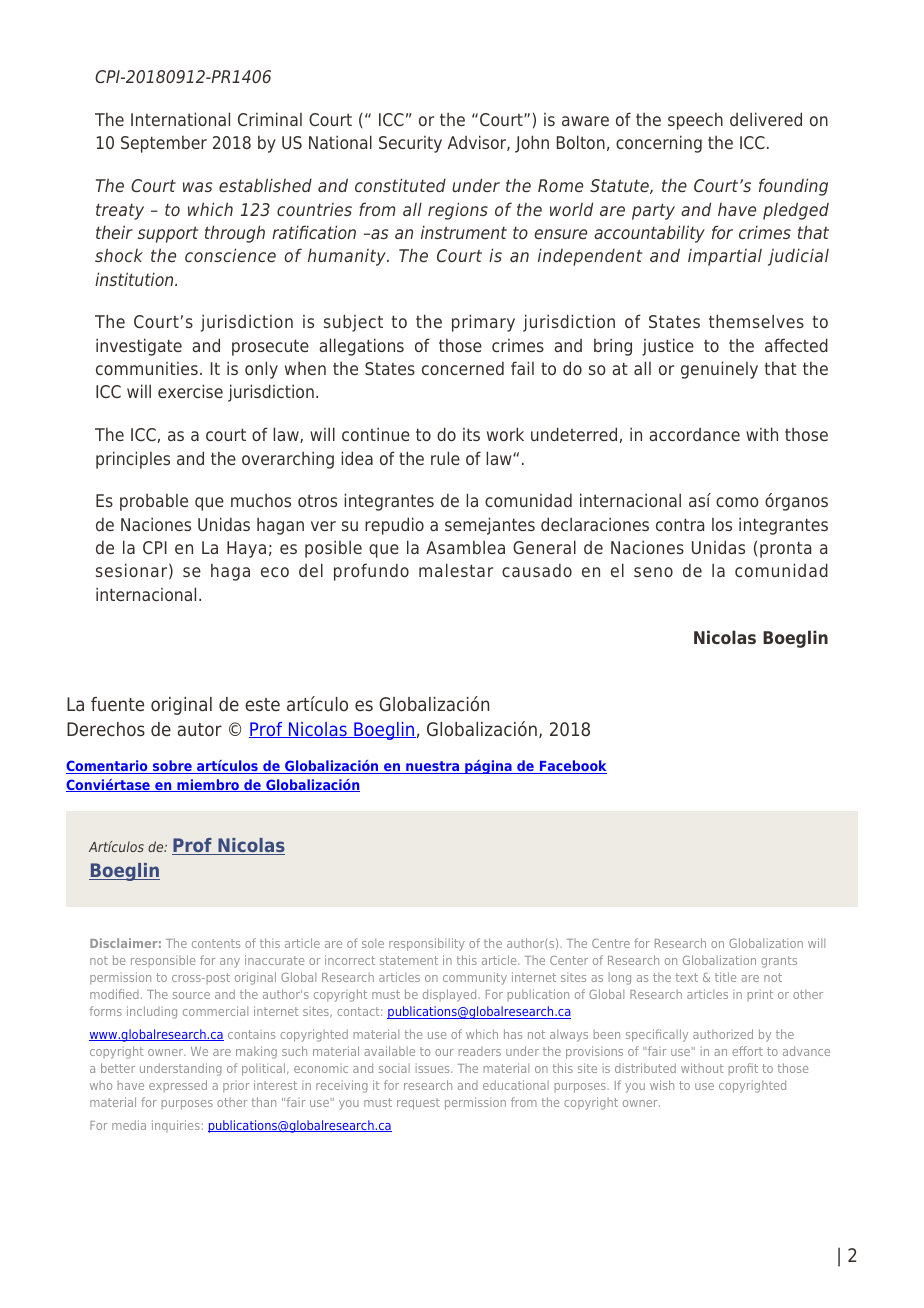  What do you see at coordinates (164, 144) in the document?
I see `September` at bounding box center [164, 144].
